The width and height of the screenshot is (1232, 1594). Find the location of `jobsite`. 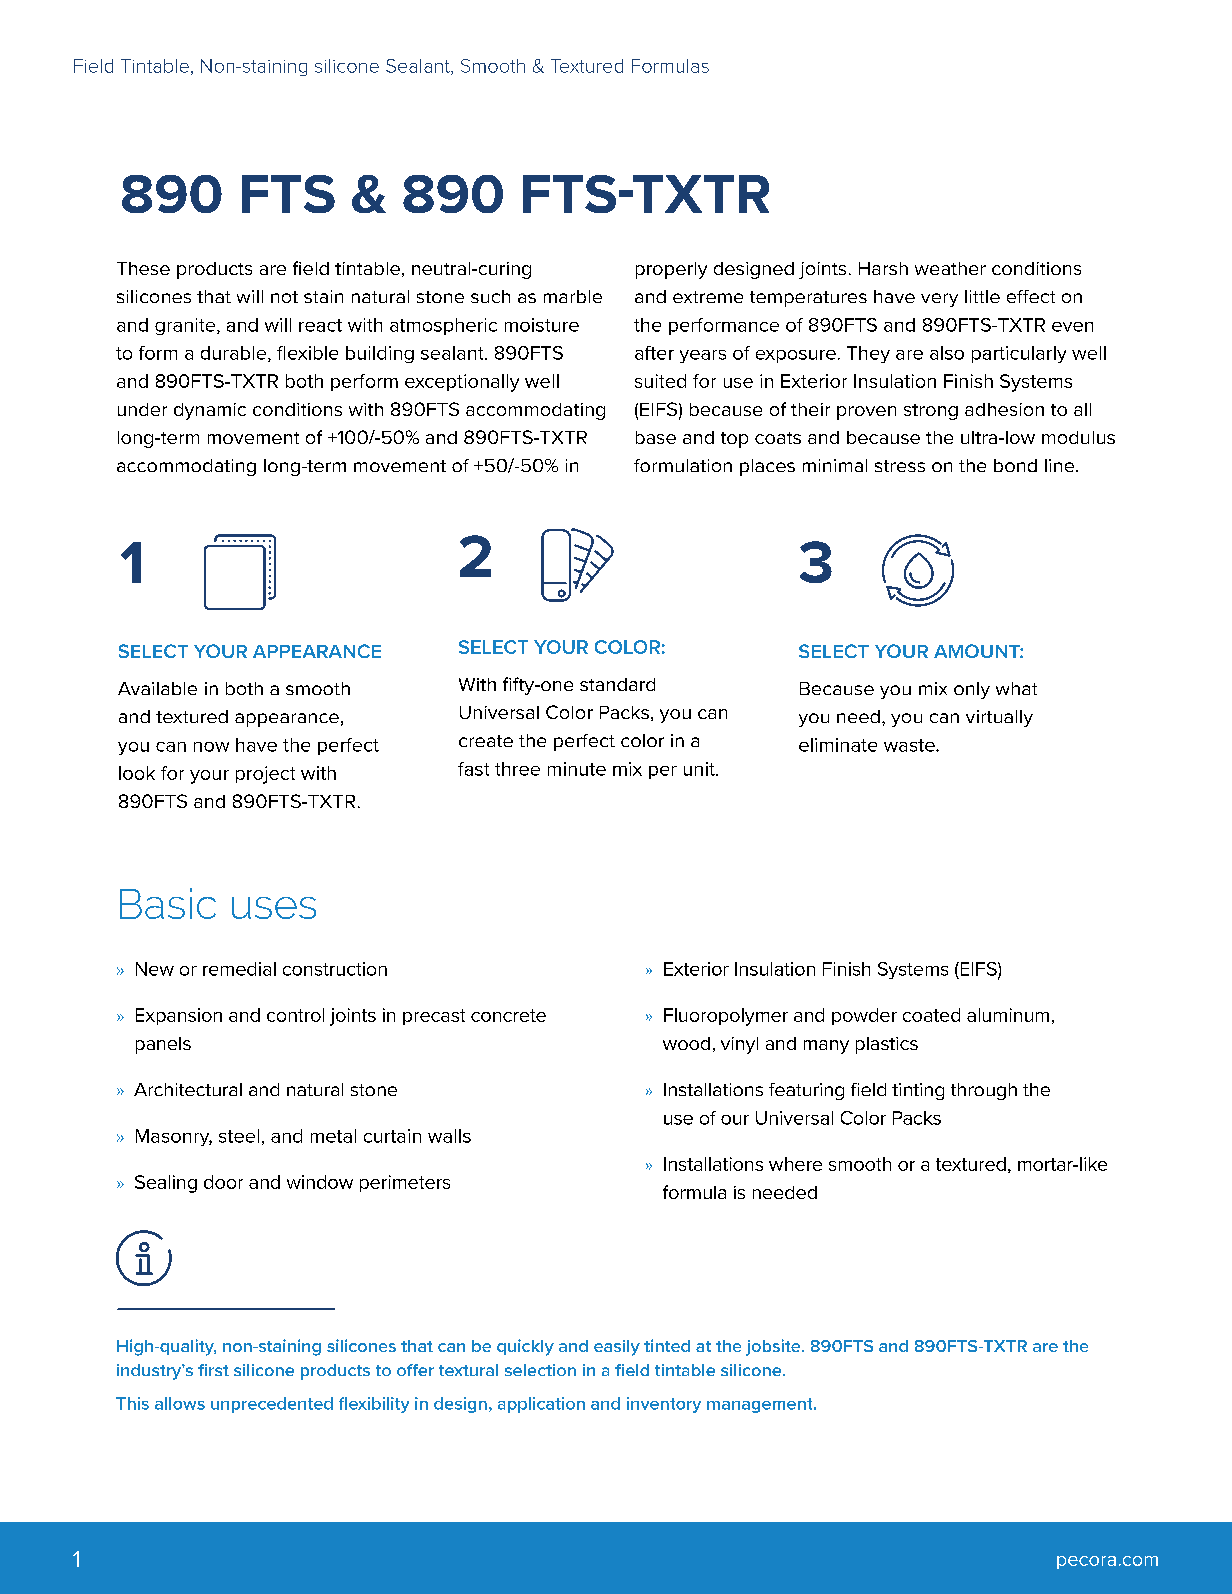

jobsite is located at coordinates (774, 1347).
